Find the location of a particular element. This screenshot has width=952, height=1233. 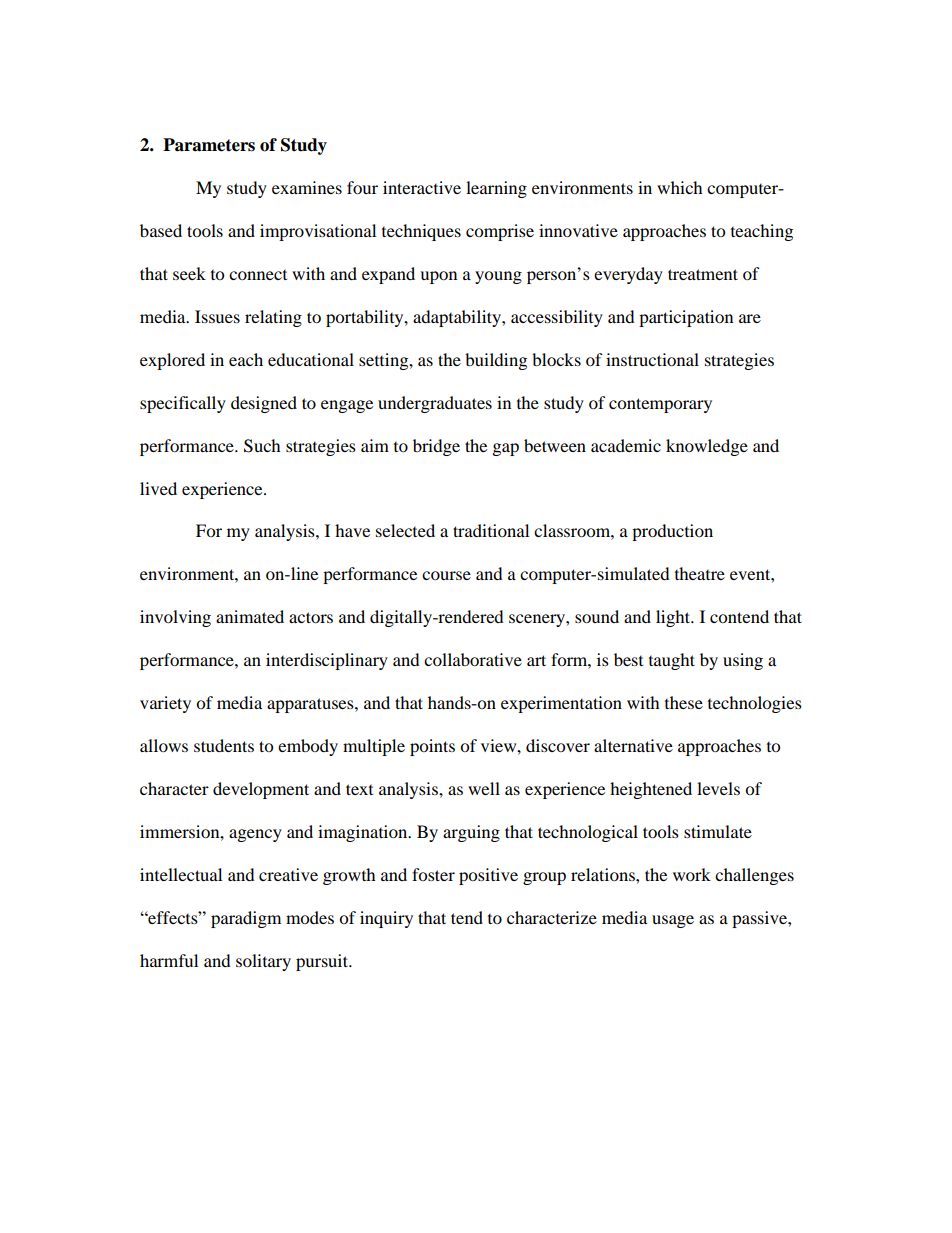

collaborative is located at coordinates (473, 659).
